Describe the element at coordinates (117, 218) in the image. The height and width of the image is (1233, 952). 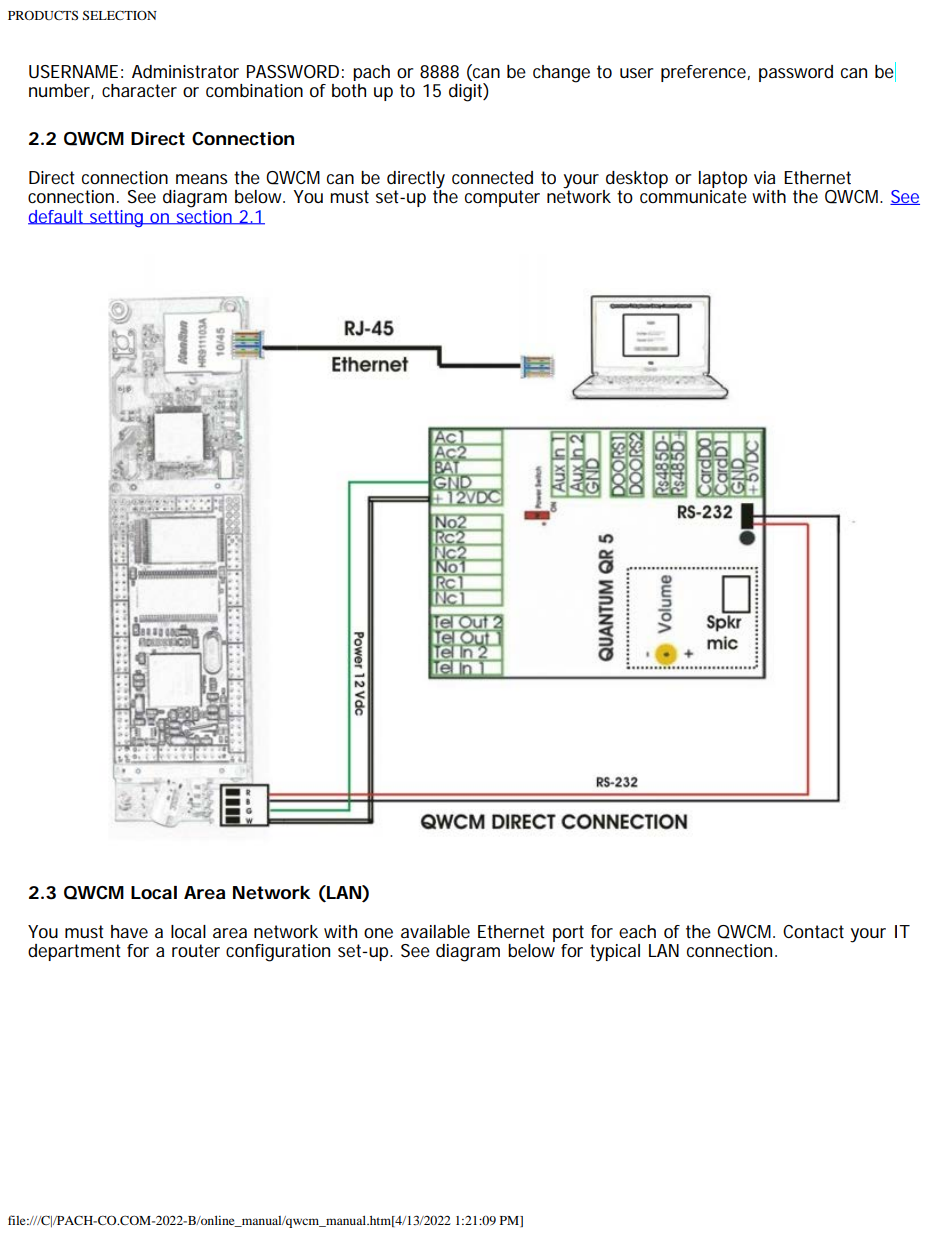
I see `setting` at that location.
